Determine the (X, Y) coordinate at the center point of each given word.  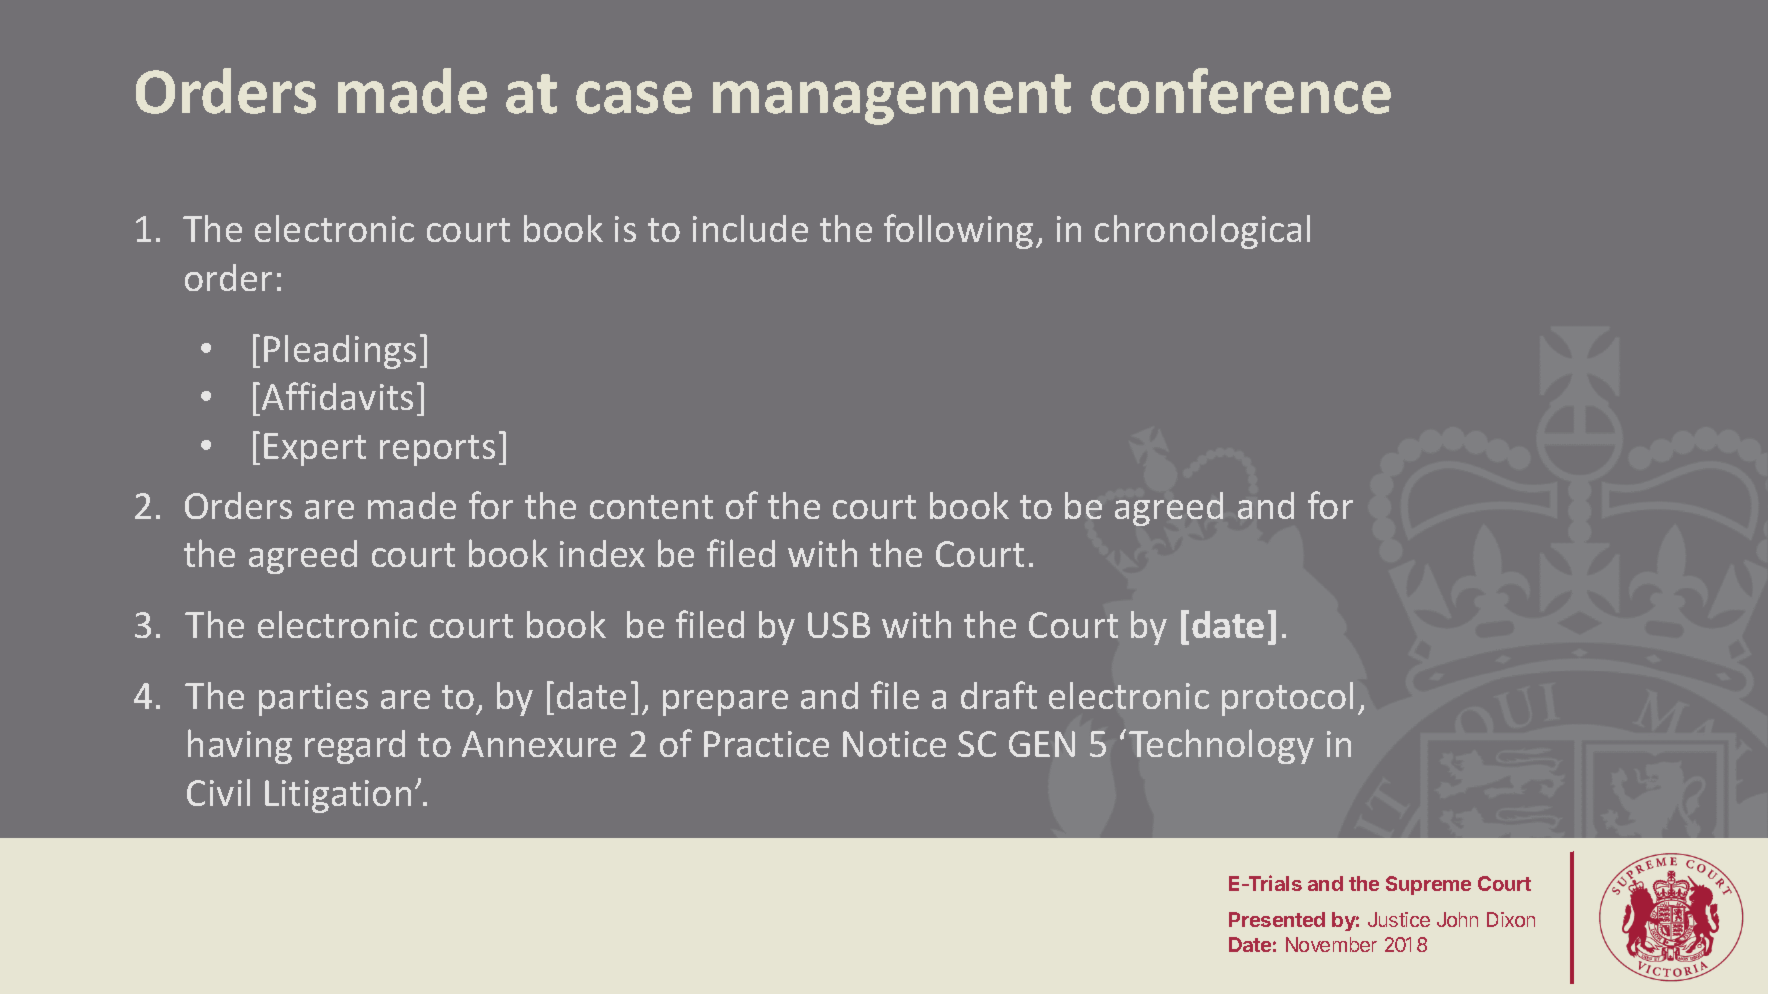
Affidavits (337, 396)
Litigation (338, 796)
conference (1241, 91)
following (958, 231)
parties (313, 699)
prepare (725, 703)
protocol (1287, 699)
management (892, 99)
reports (437, 450)
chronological (1202, 232)
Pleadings (340, 352)
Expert (315, 449)
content (651, 507)
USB (839, 625)
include (750, 228)
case (634, 97)
